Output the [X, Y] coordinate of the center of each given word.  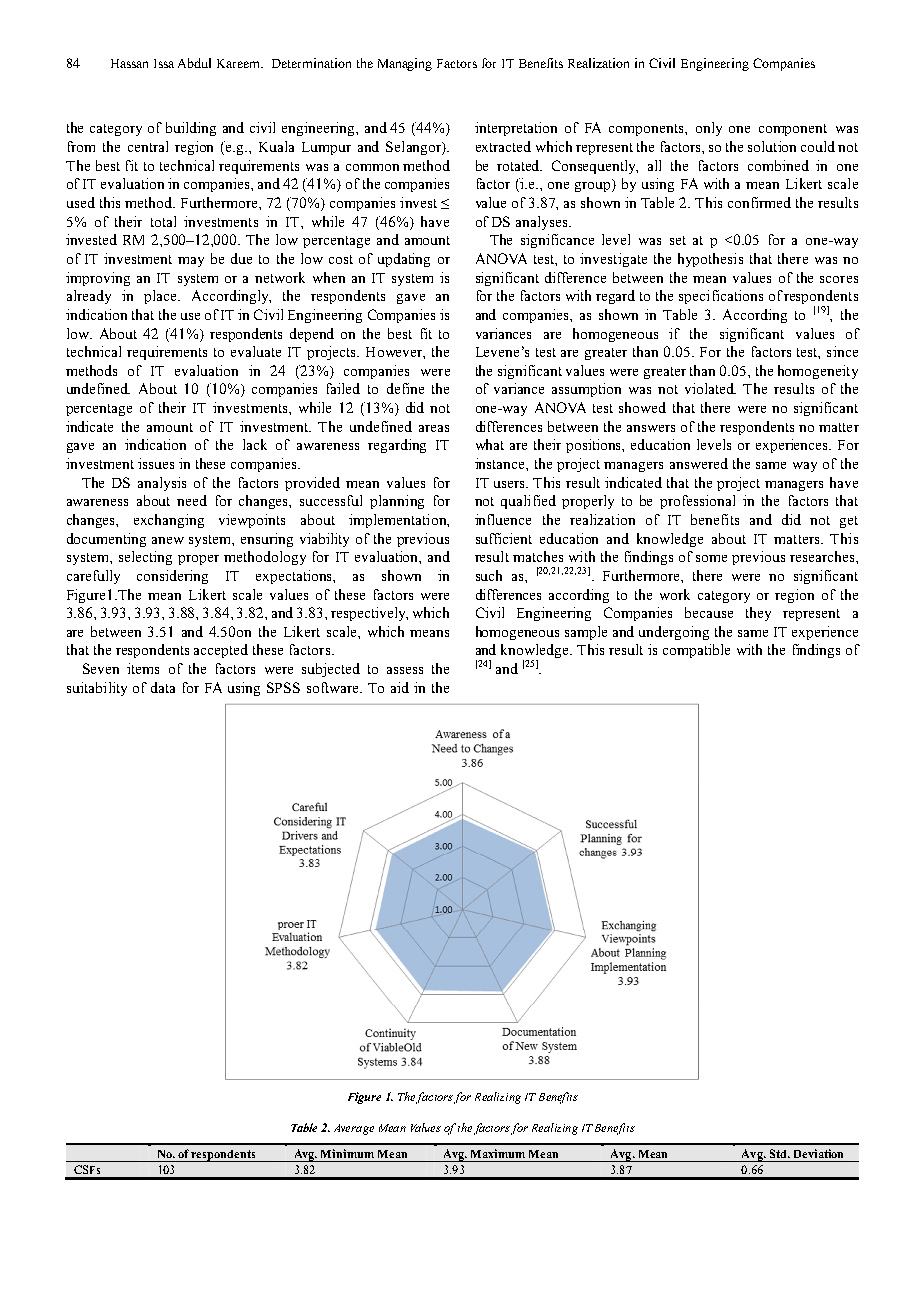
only [709, 129]
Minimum [347, 1153]
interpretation [516, 129]
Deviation [818, 1153]
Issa [164, 63]
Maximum [498, 1153]
